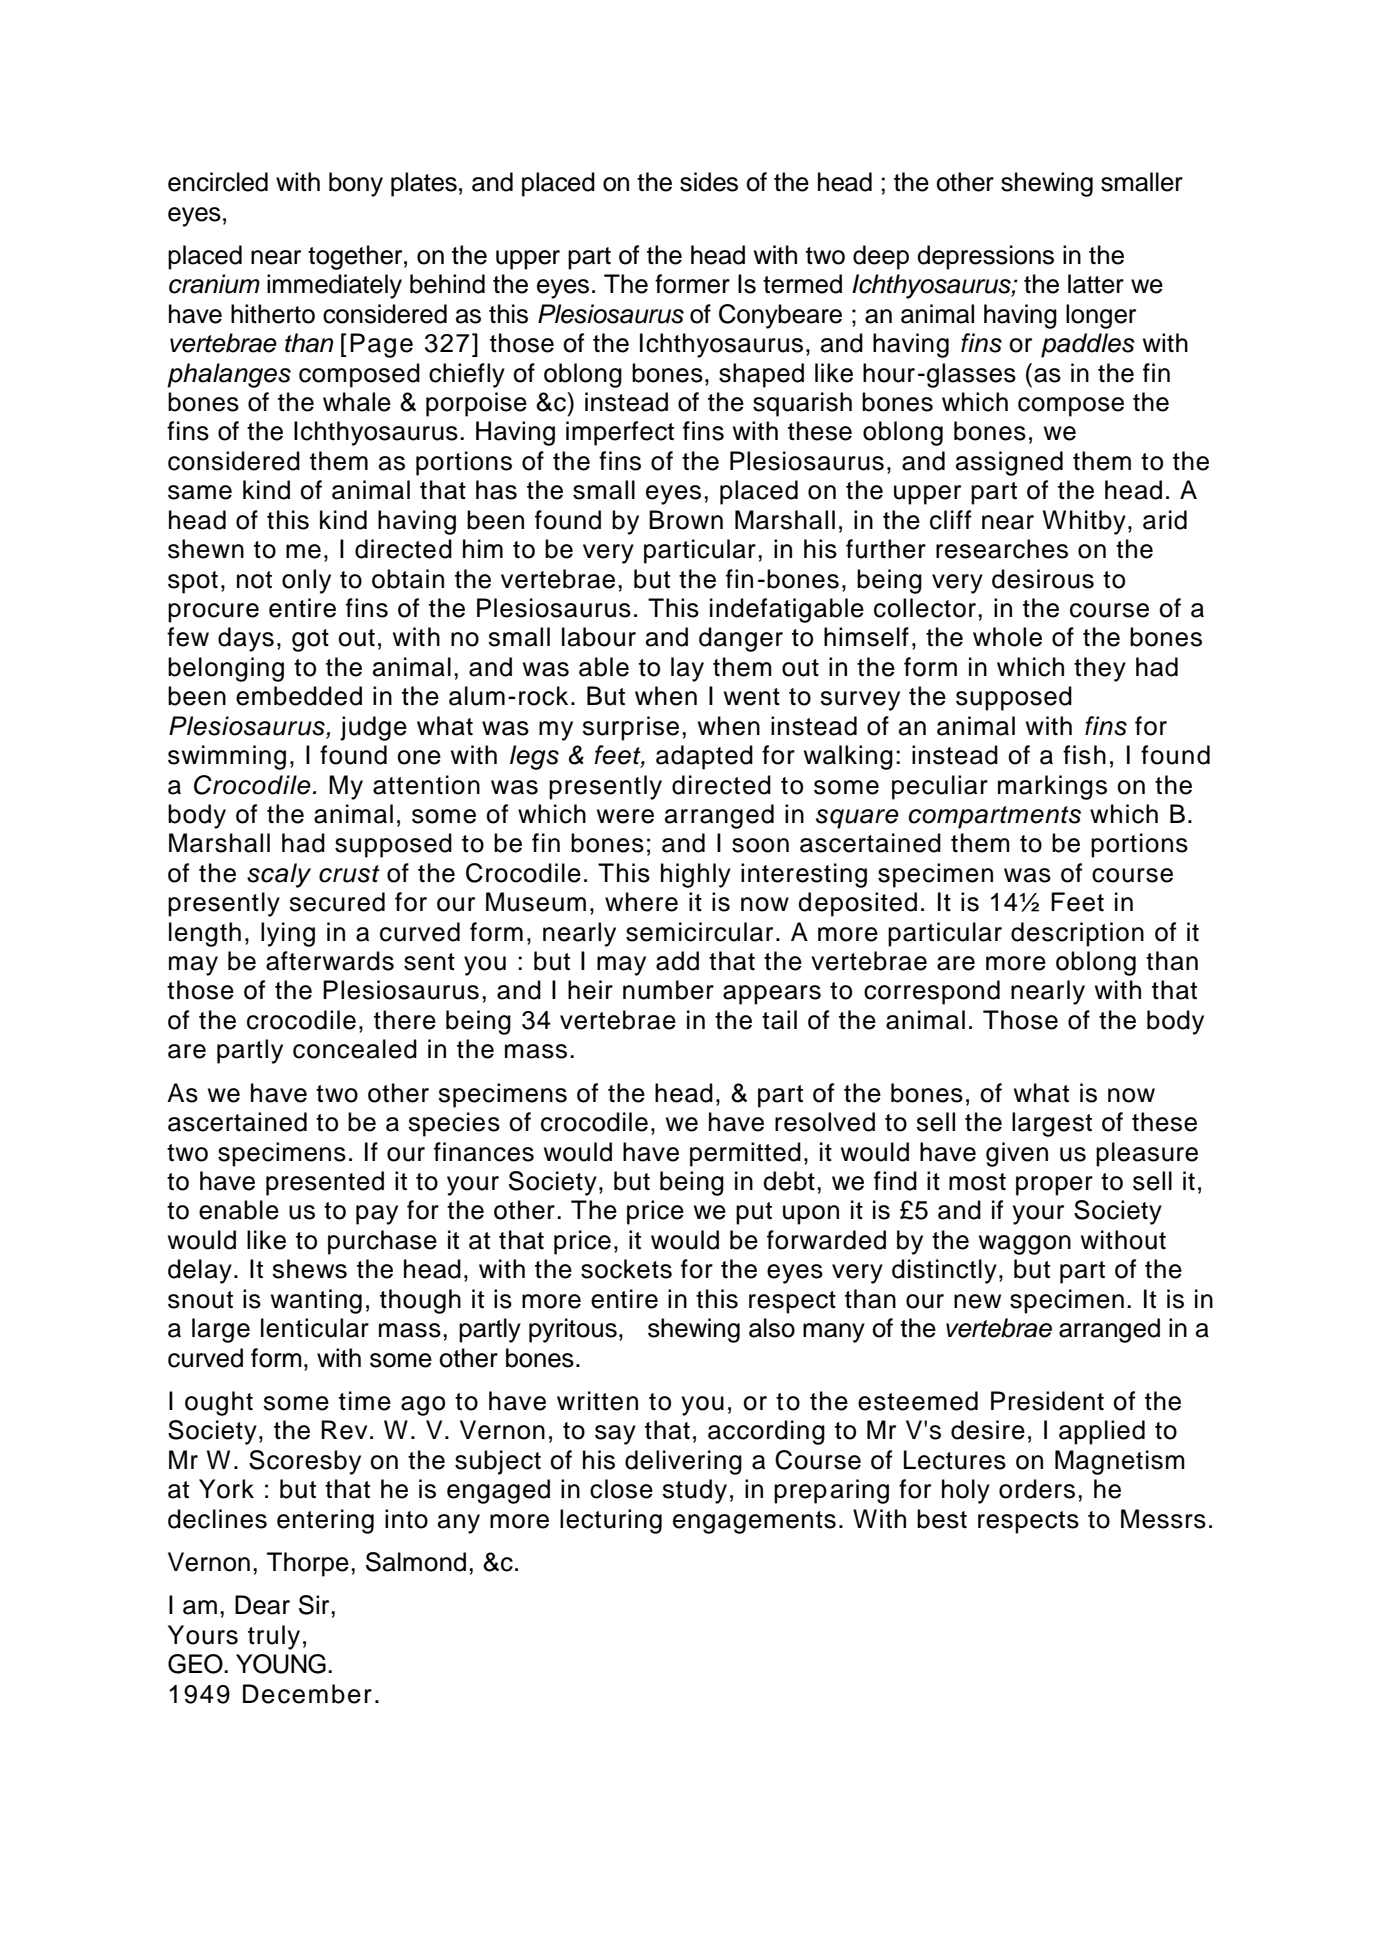 The height and width of the screenshot is (1958, 1385). I want to click on desirous, so click(1043, 579).
